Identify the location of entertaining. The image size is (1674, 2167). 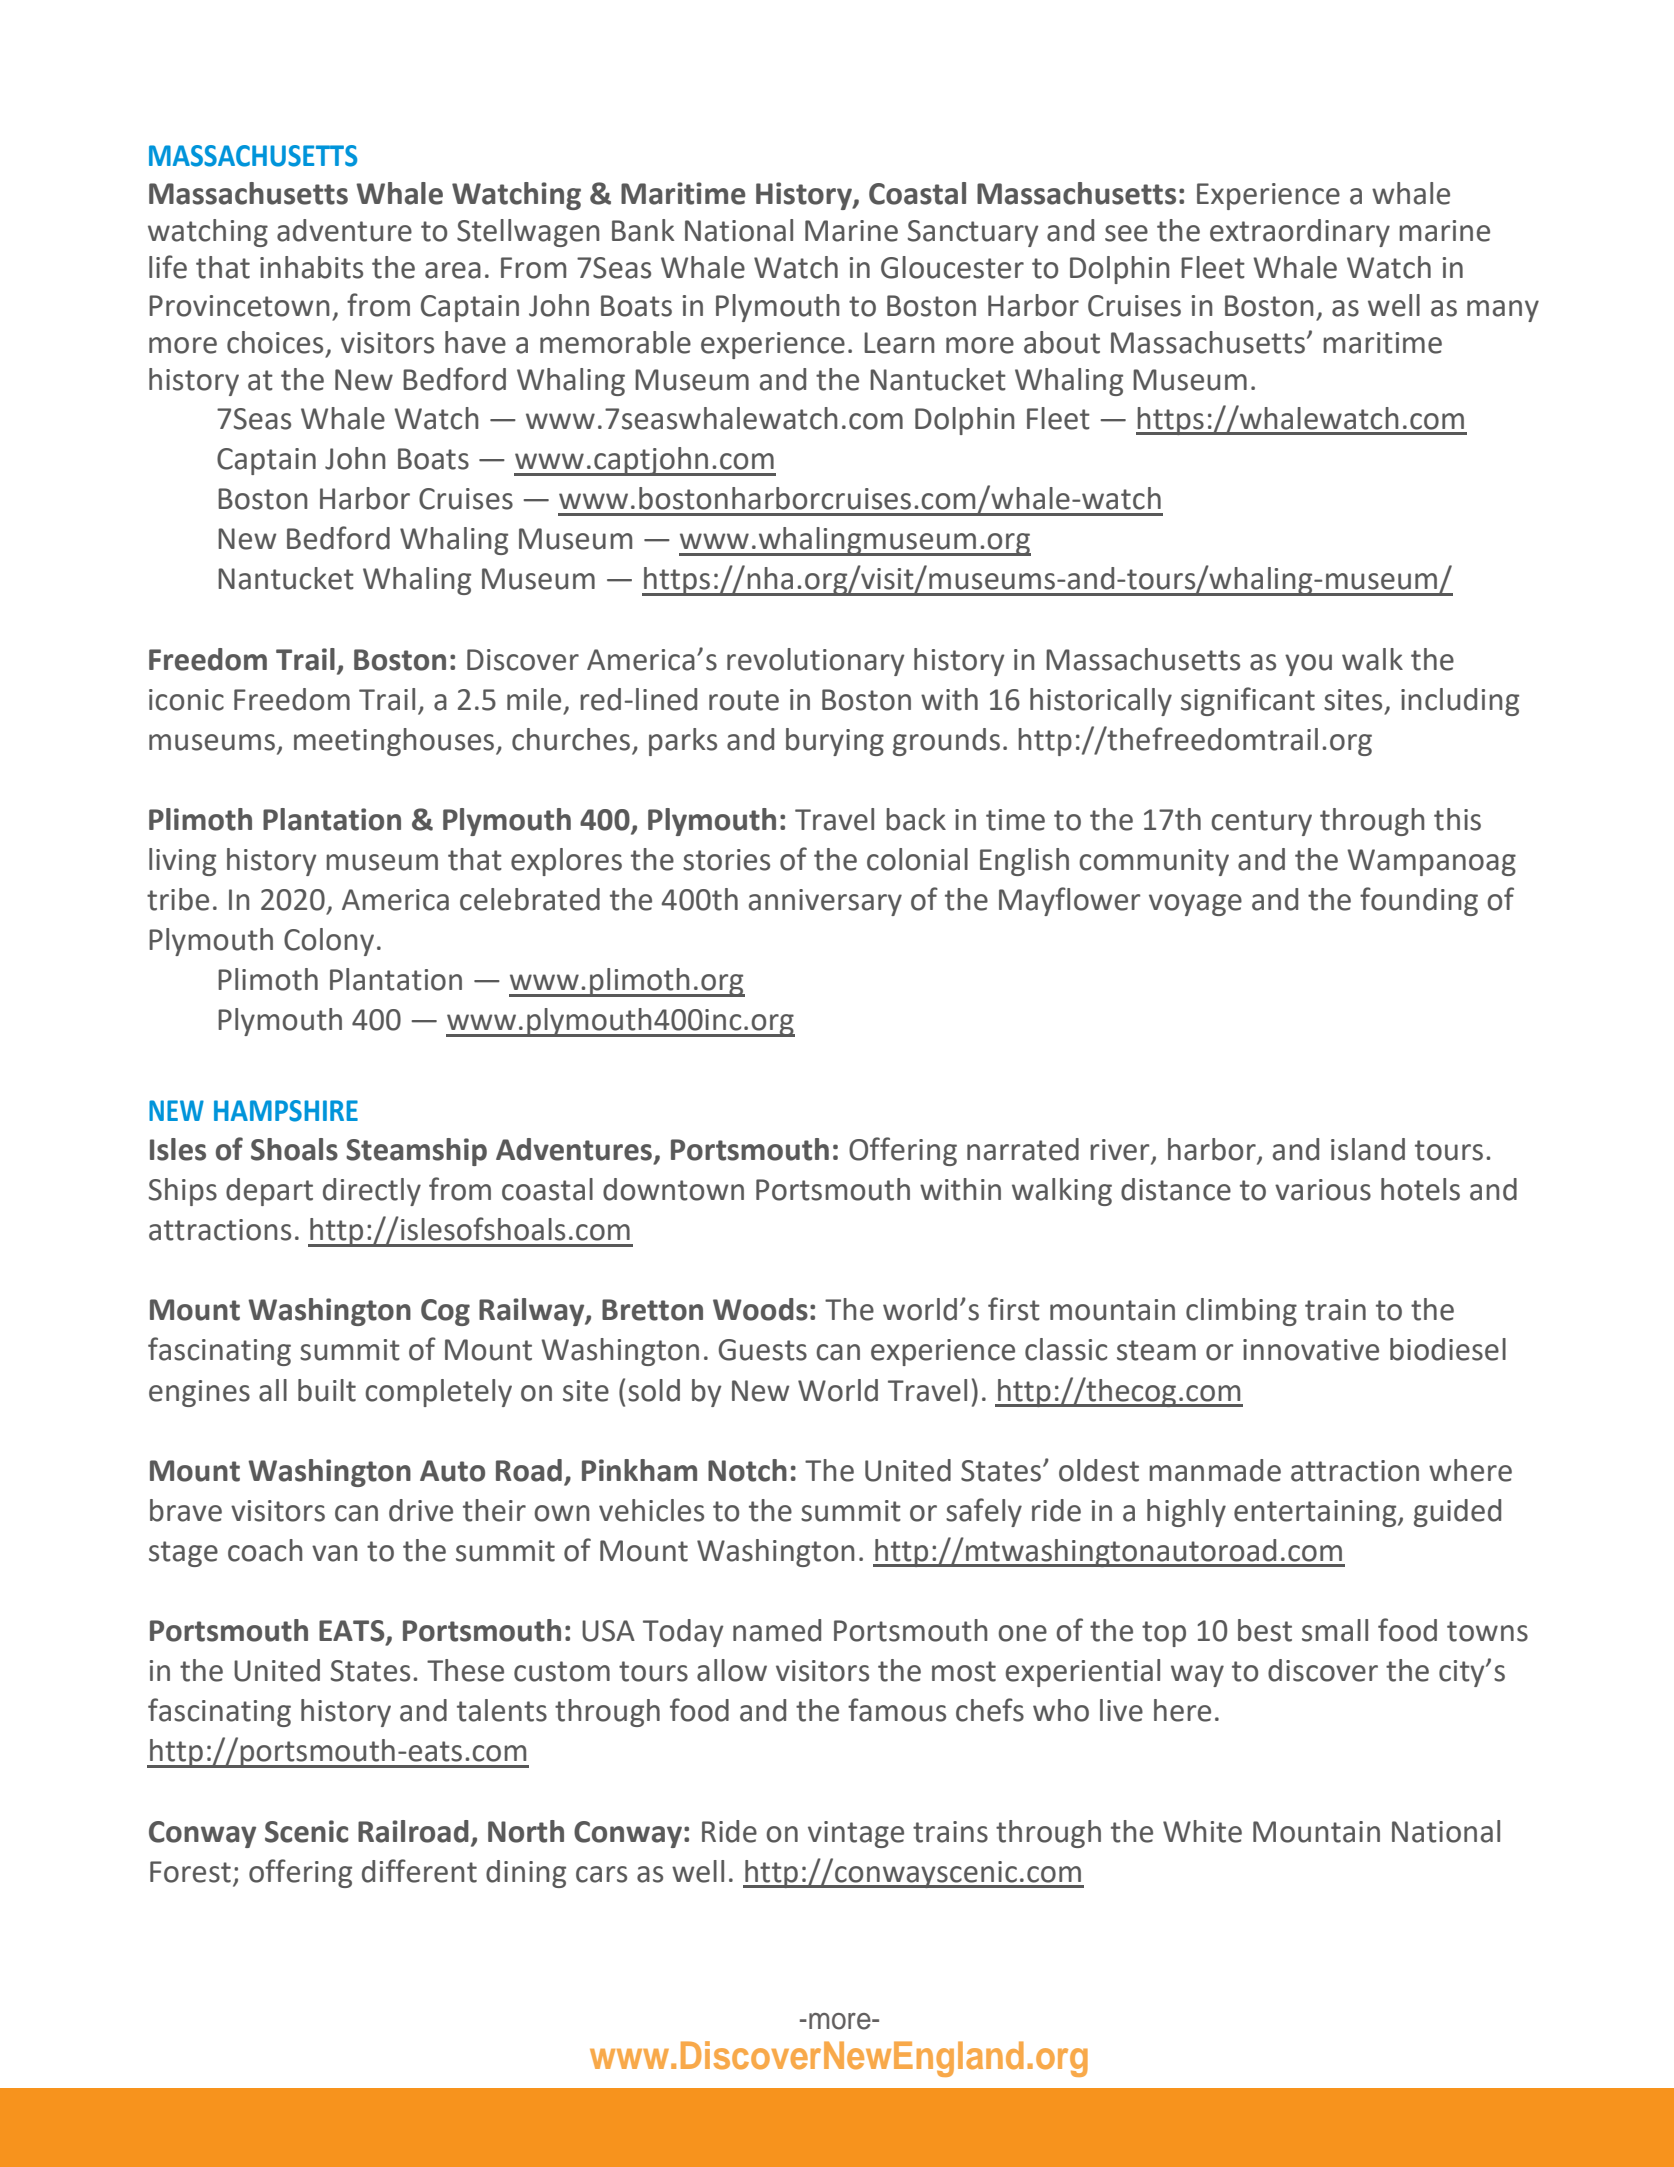
(1316, 1513).
